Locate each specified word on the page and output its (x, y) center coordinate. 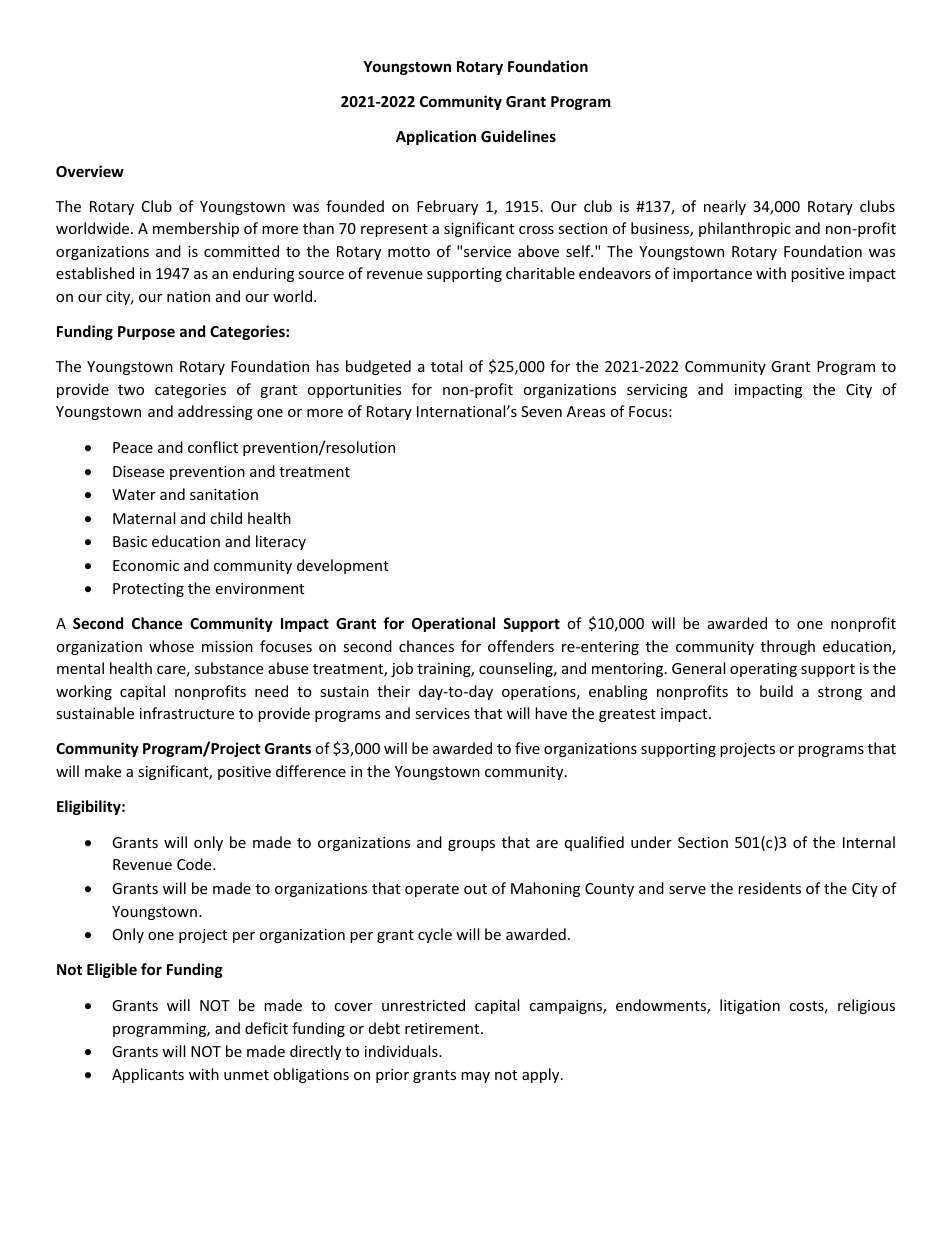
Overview (90, 171)
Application (436, 137)
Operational (453, 624)
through (788, 647)
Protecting (148, 590)
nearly (725, 207)
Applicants (148, 1075)
